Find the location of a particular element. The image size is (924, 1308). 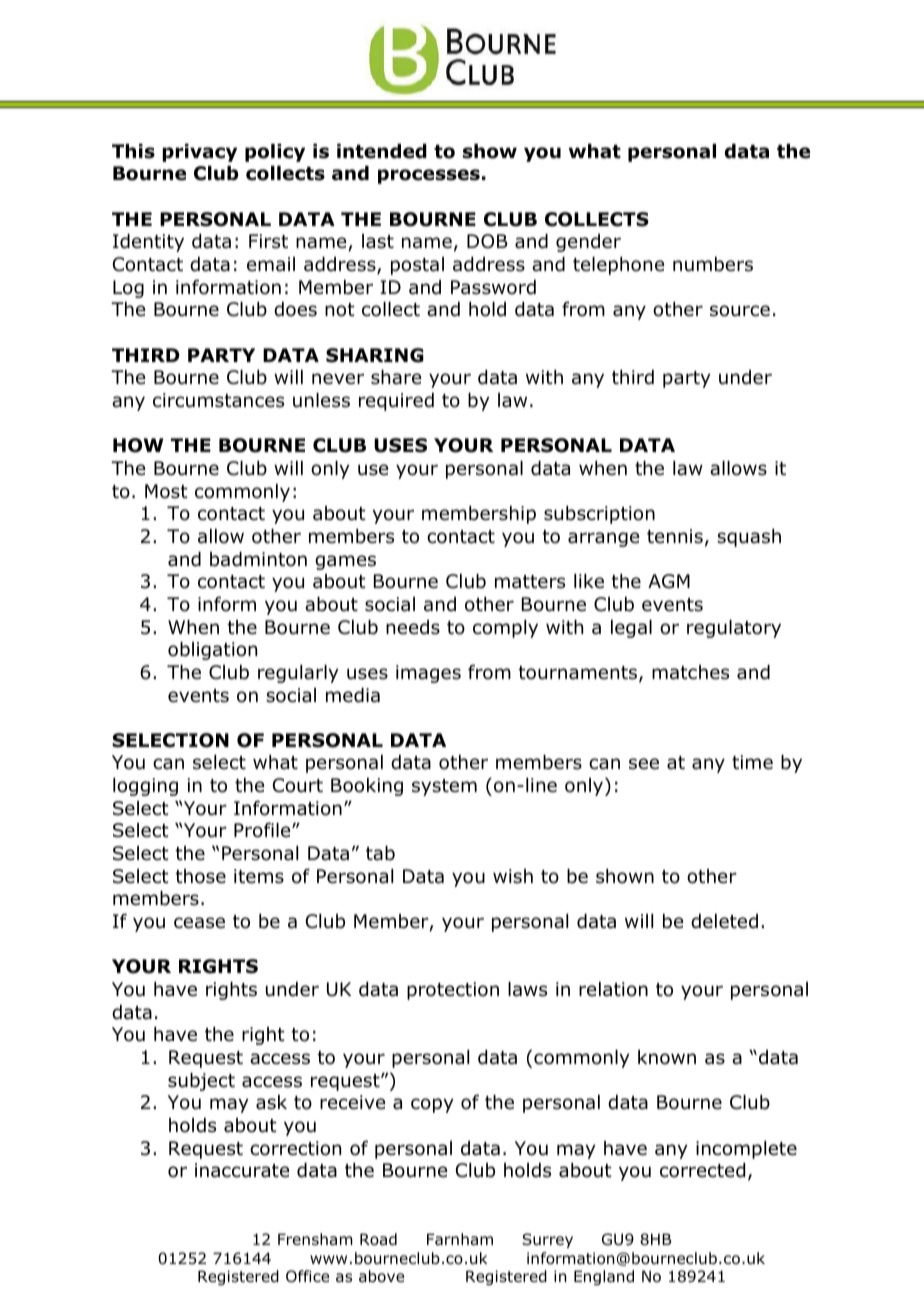

cease is located at coordinates (199, 923).
